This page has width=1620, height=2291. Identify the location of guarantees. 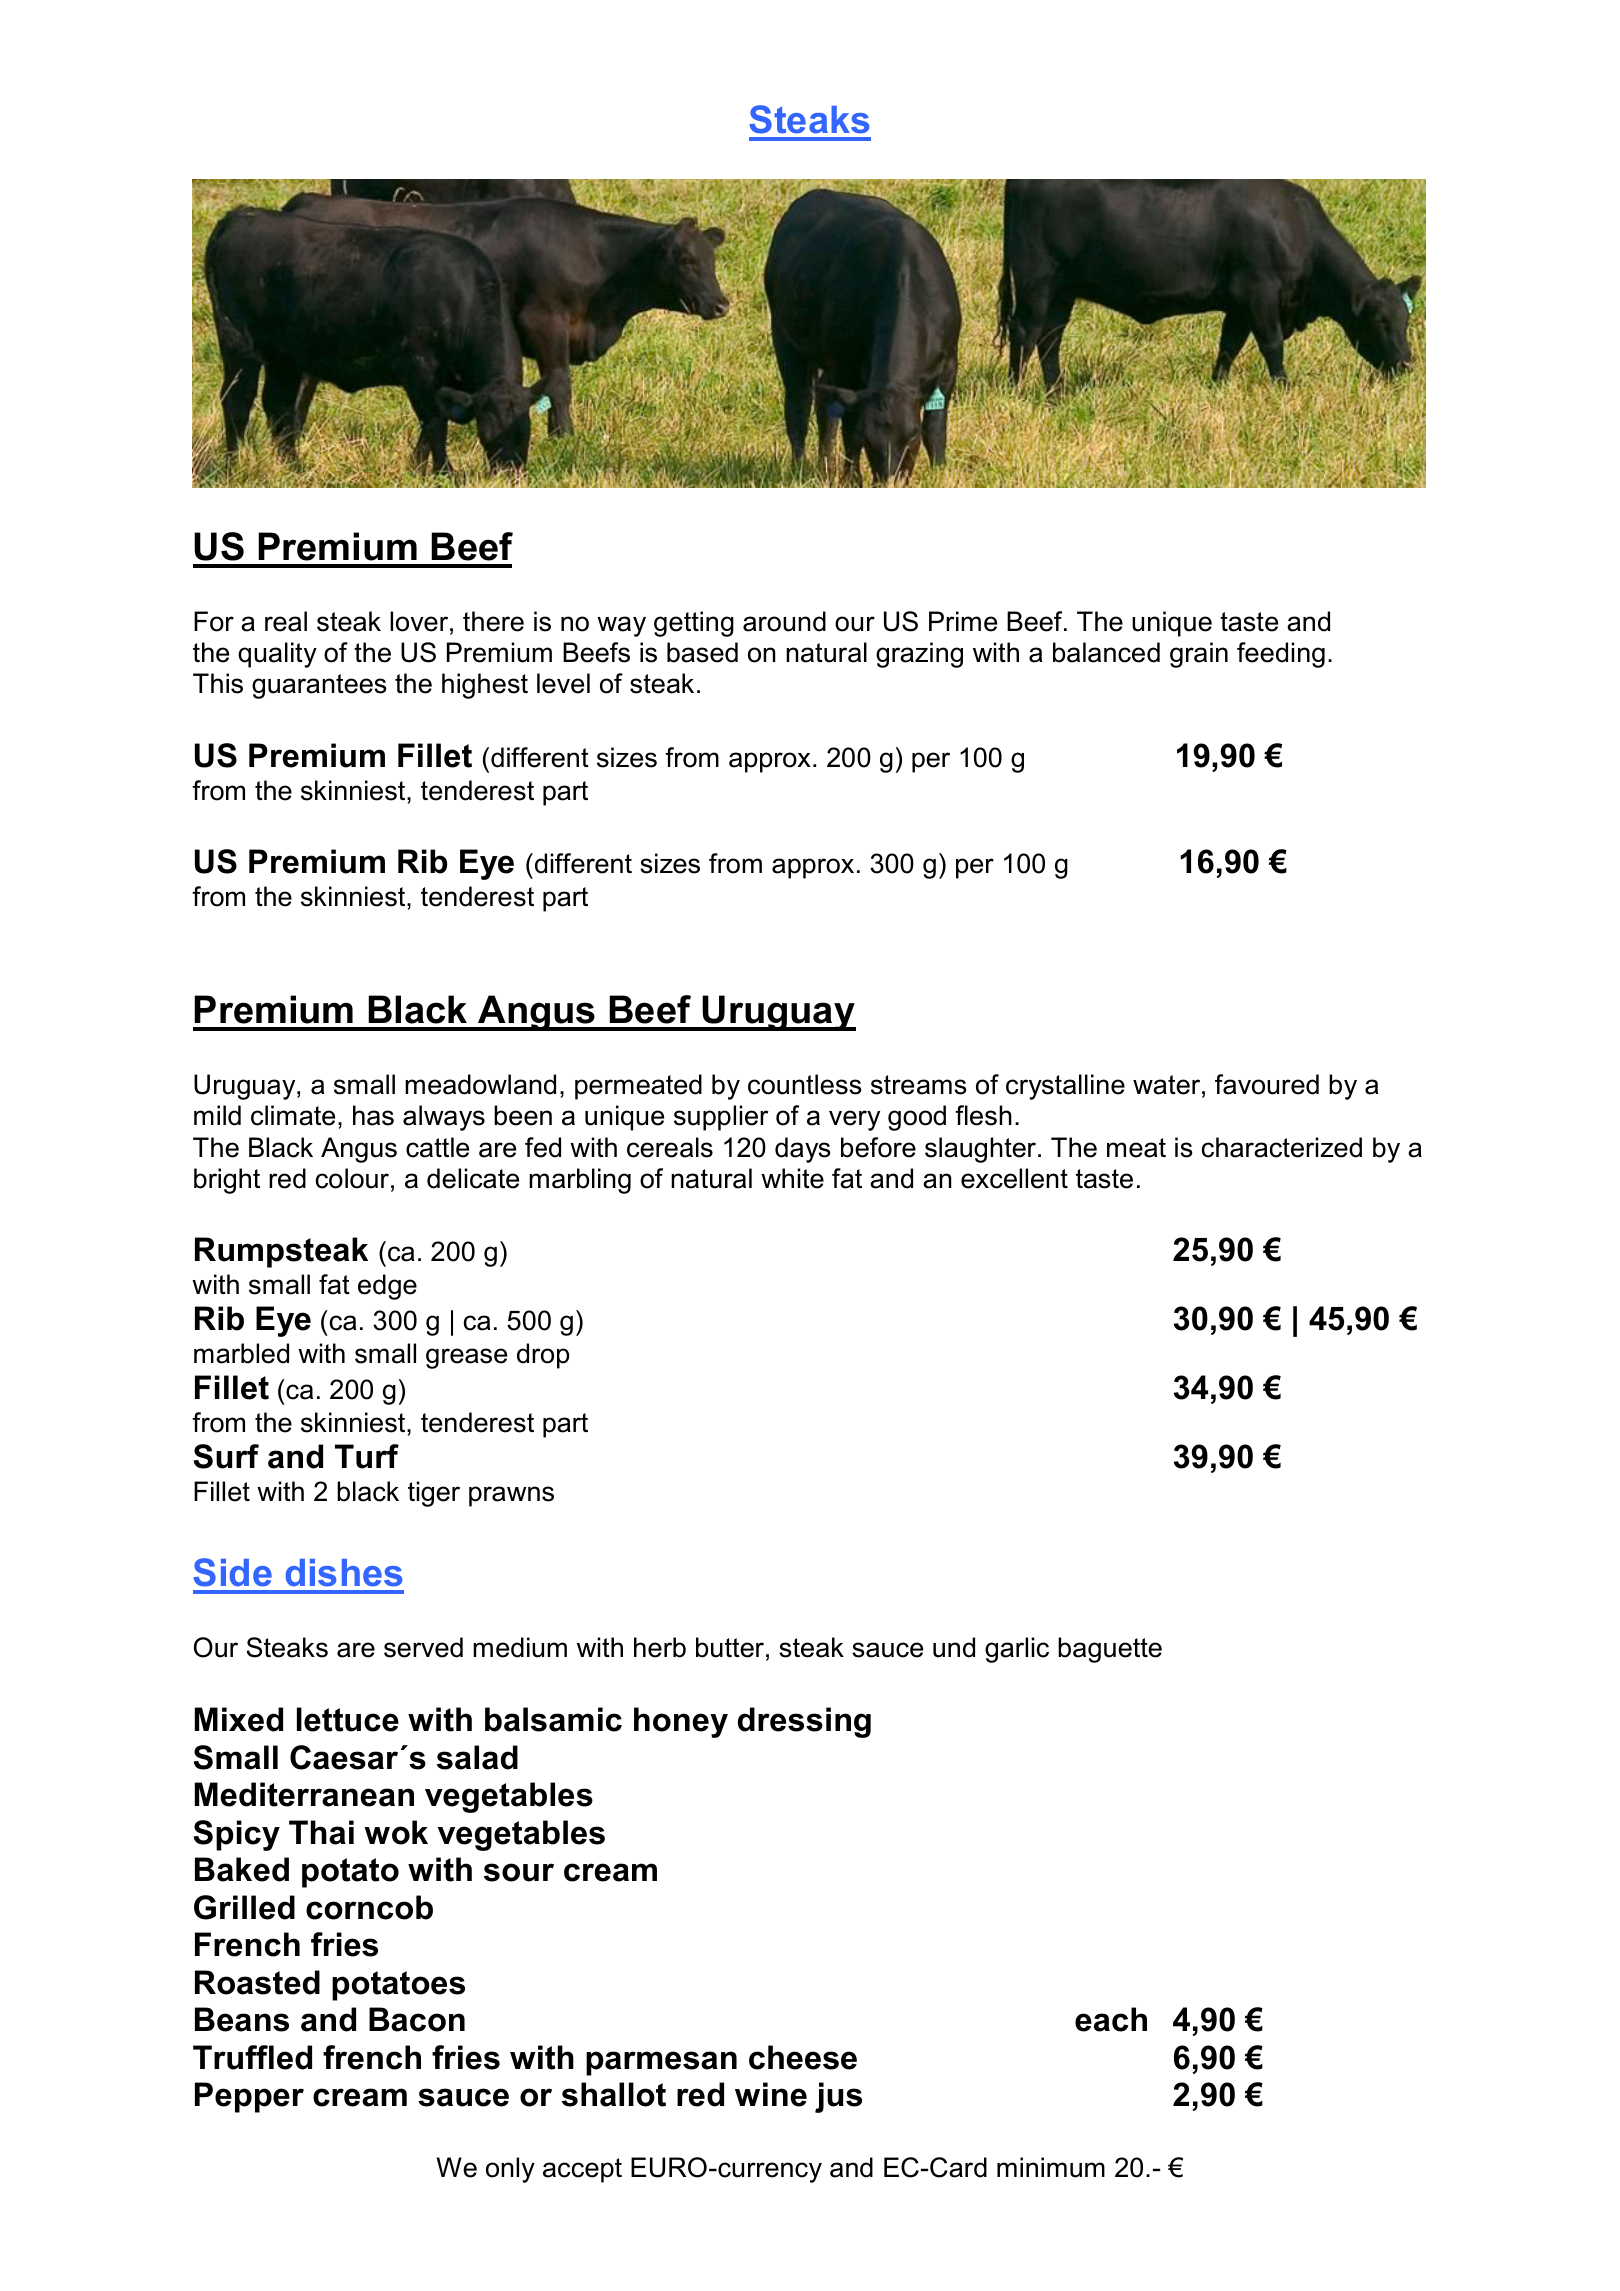
(319, 686).
